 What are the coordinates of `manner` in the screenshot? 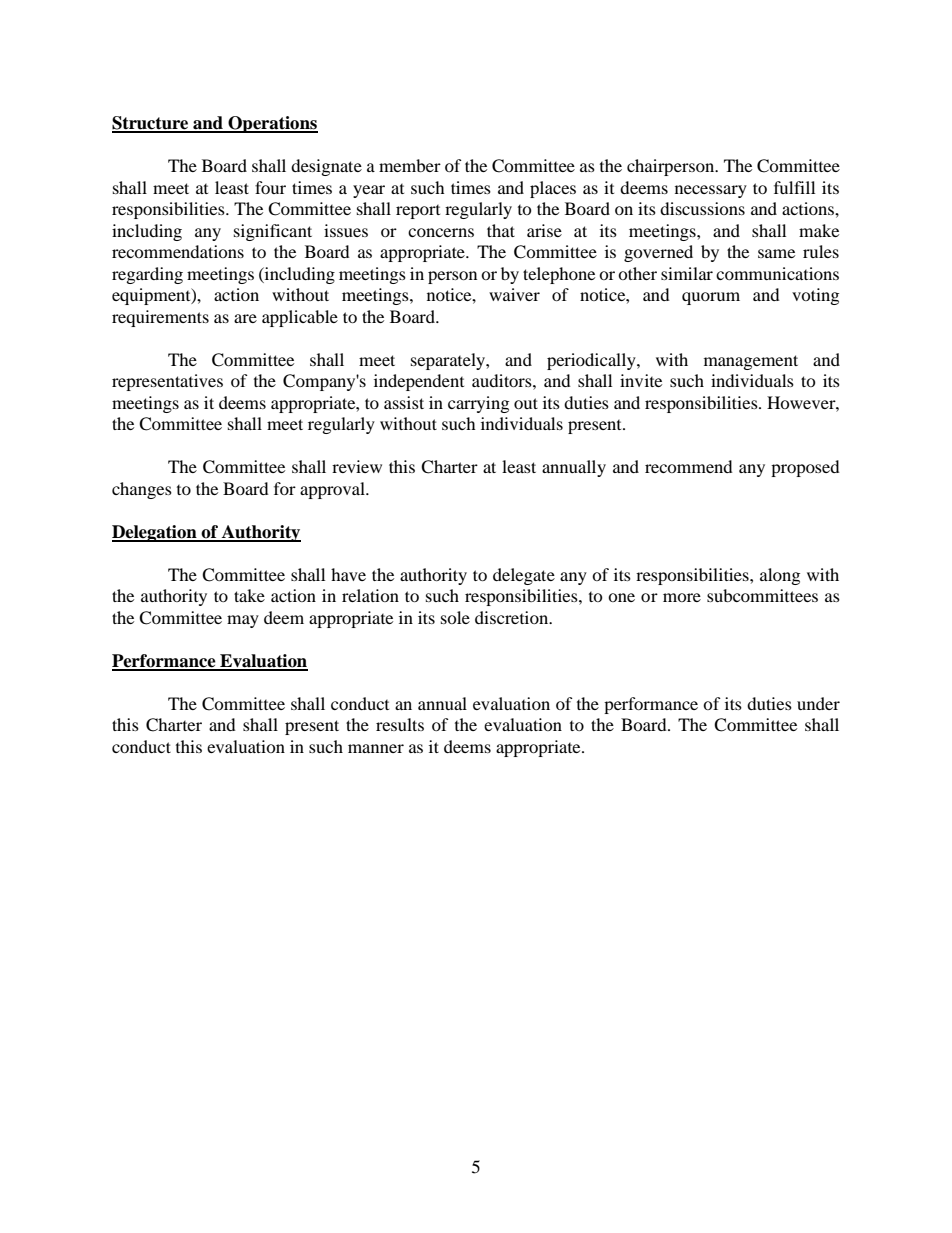 It's located at (376, 748).
